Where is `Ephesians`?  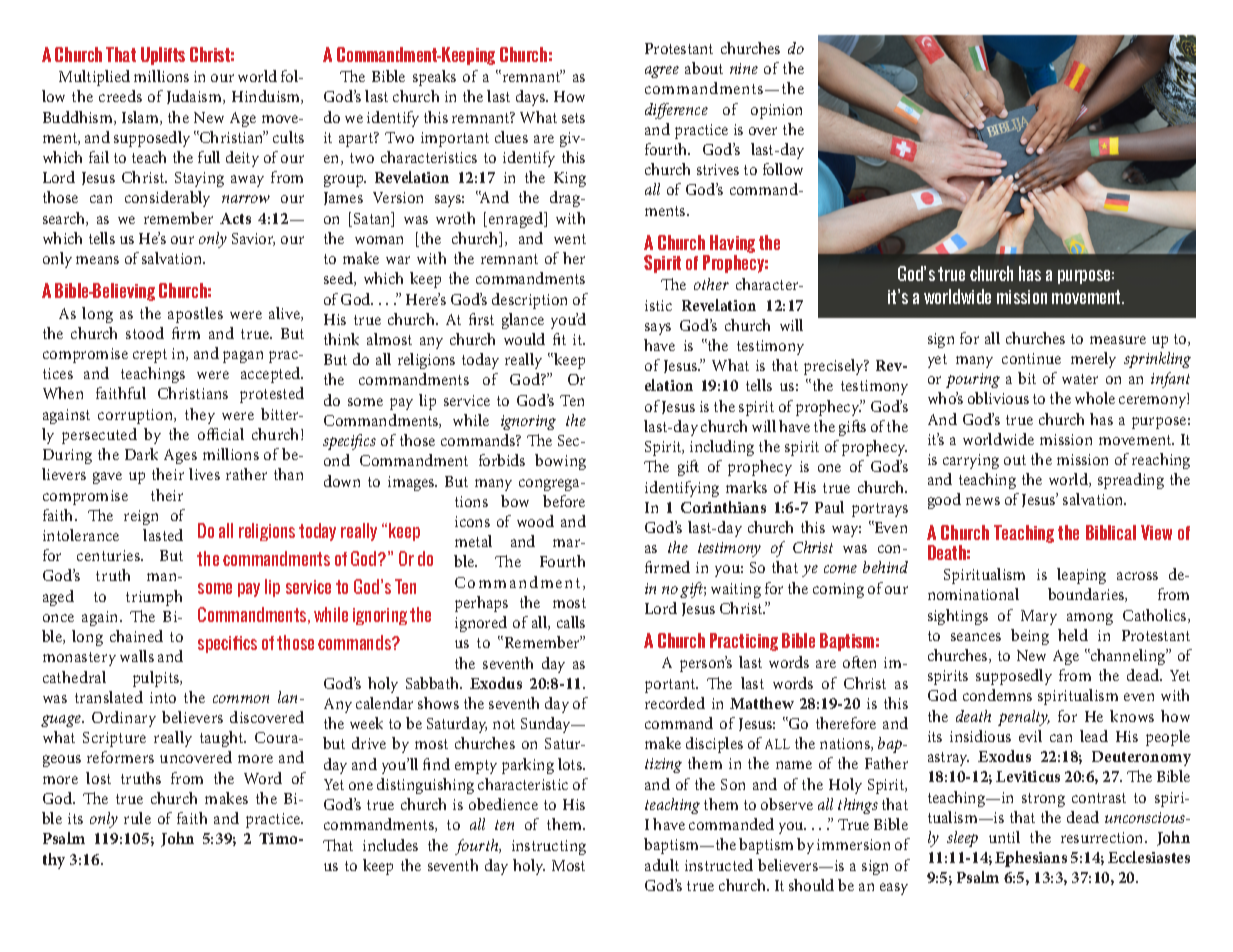
Ephesians is located at coordinates (1031, 859).
